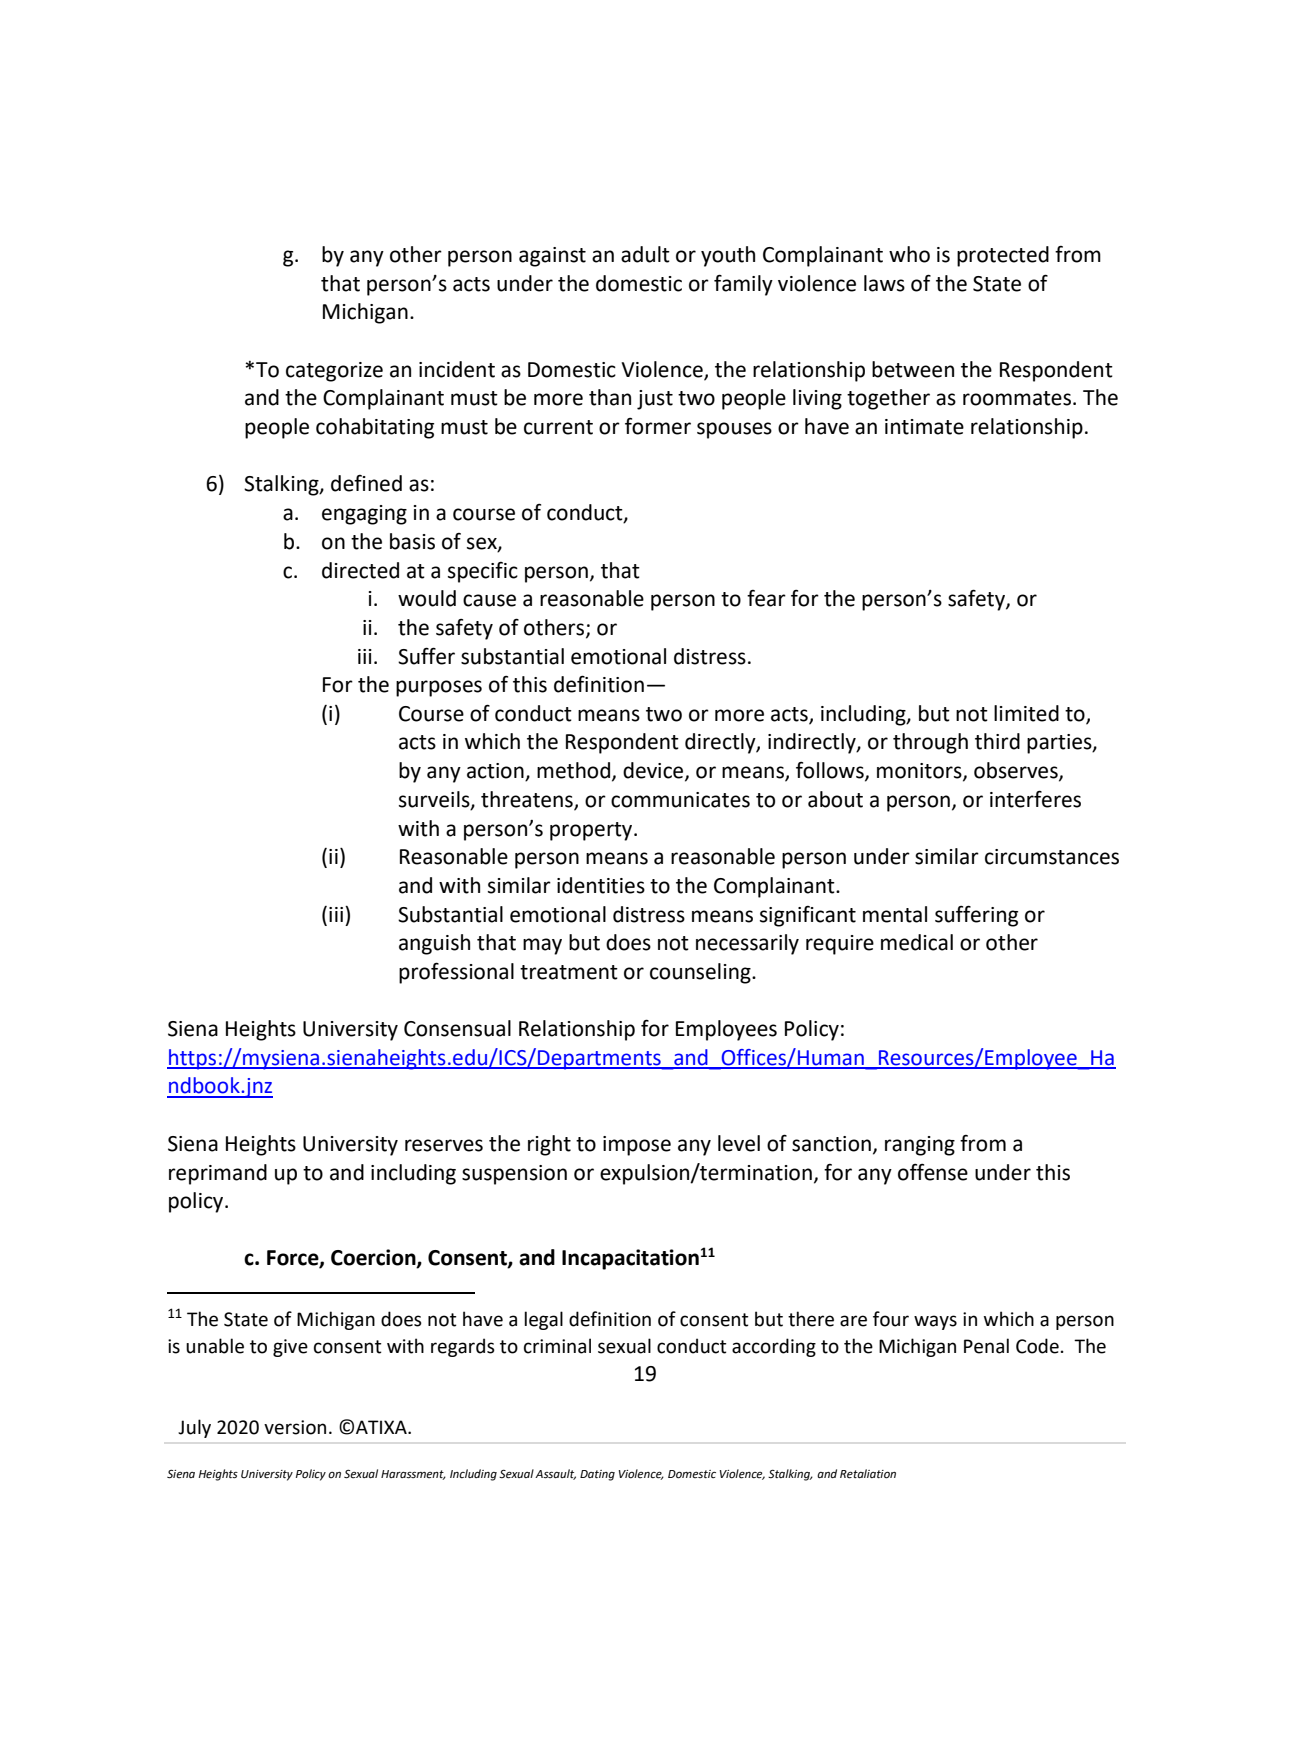  What do you see at coordinates (334, 372) in the screenshot?
I see `categorize` at bounding box center [334, 372].
